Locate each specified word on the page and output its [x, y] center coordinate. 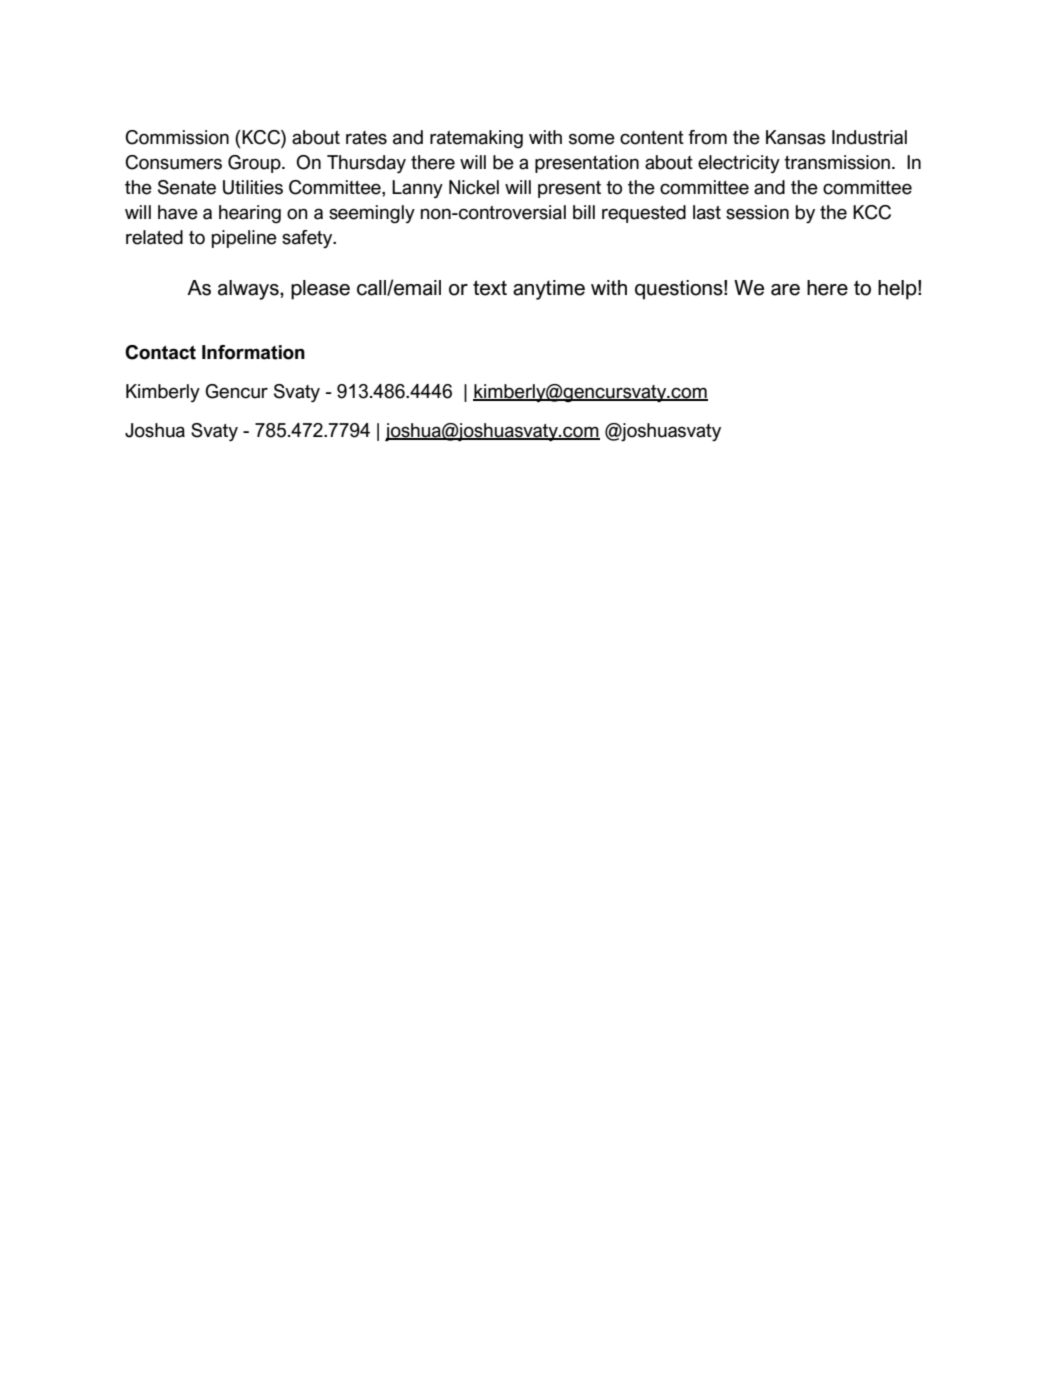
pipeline [244, 239]
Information [253, 352]
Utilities [253, 187]
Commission [177, 137]
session [757, 212]
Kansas [796, 137]
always [249, 290]
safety [308, 239]
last [707, 212]
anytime [549, 290]
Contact [160, 352]
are [785, 290]
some [592, 139]
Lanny [417, 189]
